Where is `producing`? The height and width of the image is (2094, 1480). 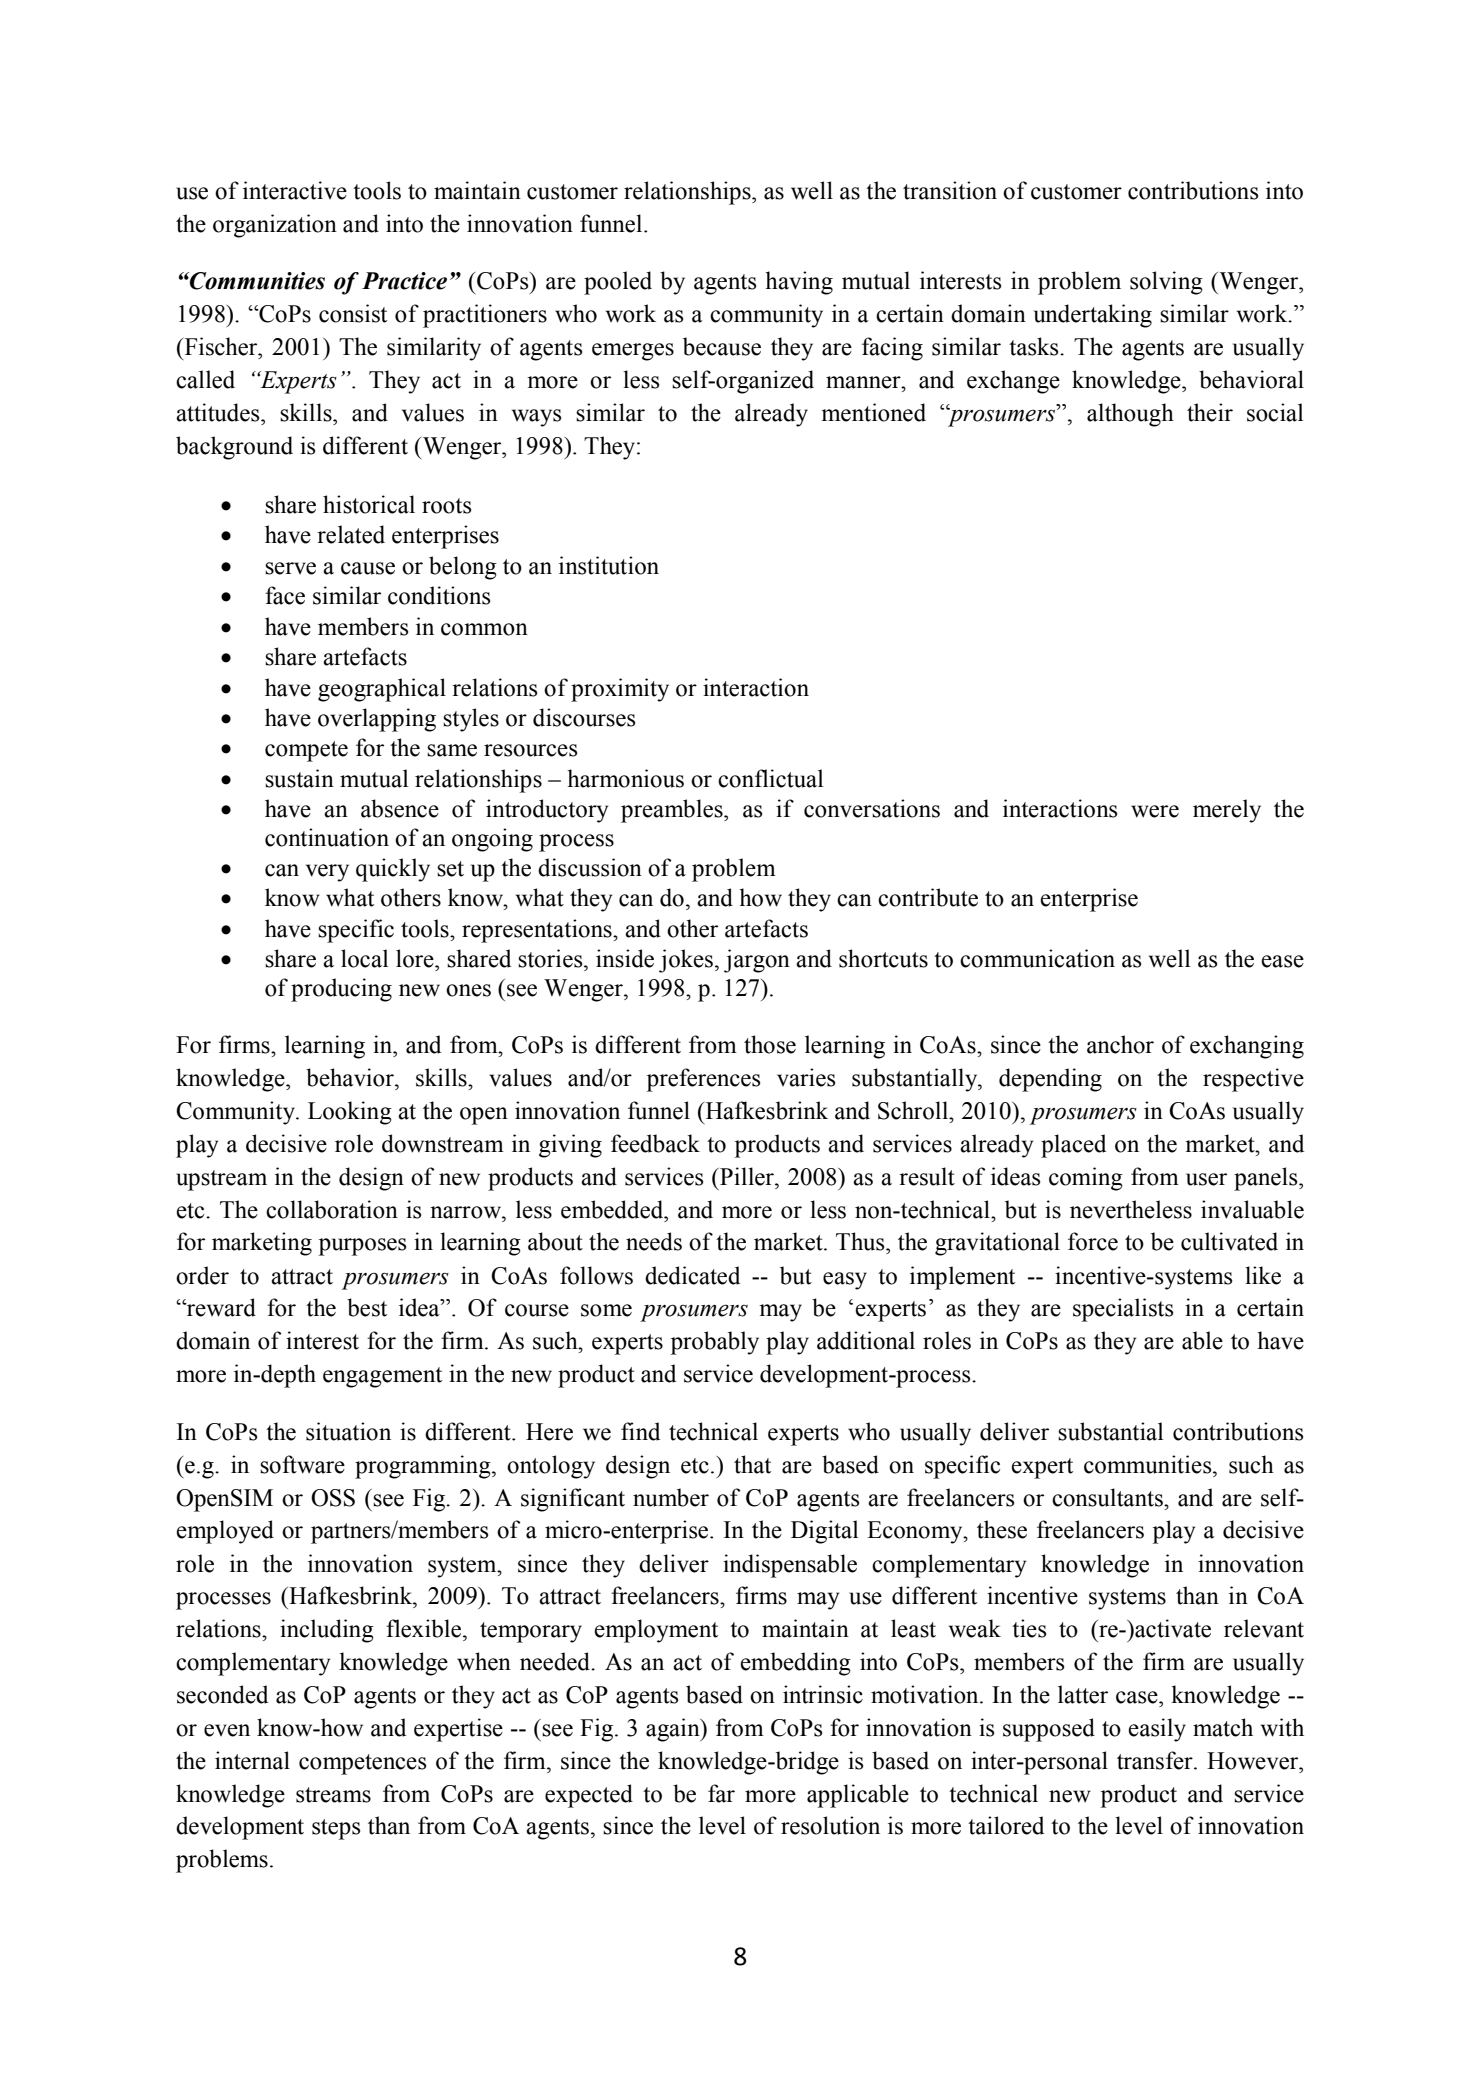
producing is located at coordinates (341, 990).
